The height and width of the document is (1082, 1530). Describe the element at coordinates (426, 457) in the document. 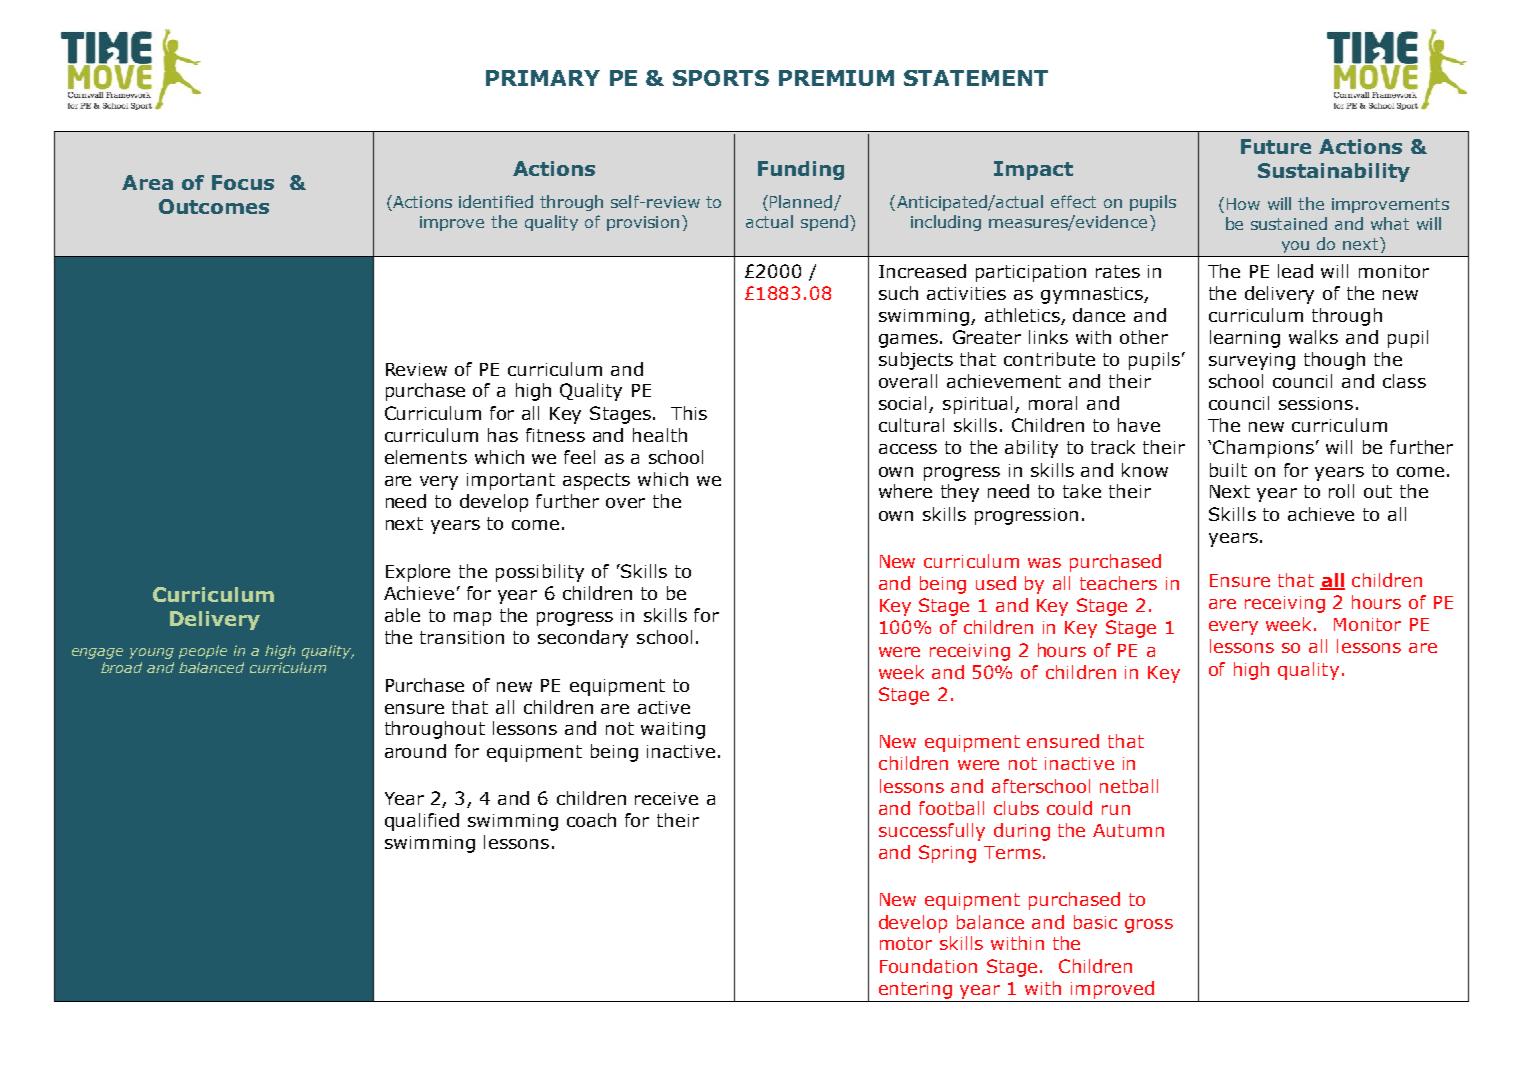

I see `elements` at that location.
